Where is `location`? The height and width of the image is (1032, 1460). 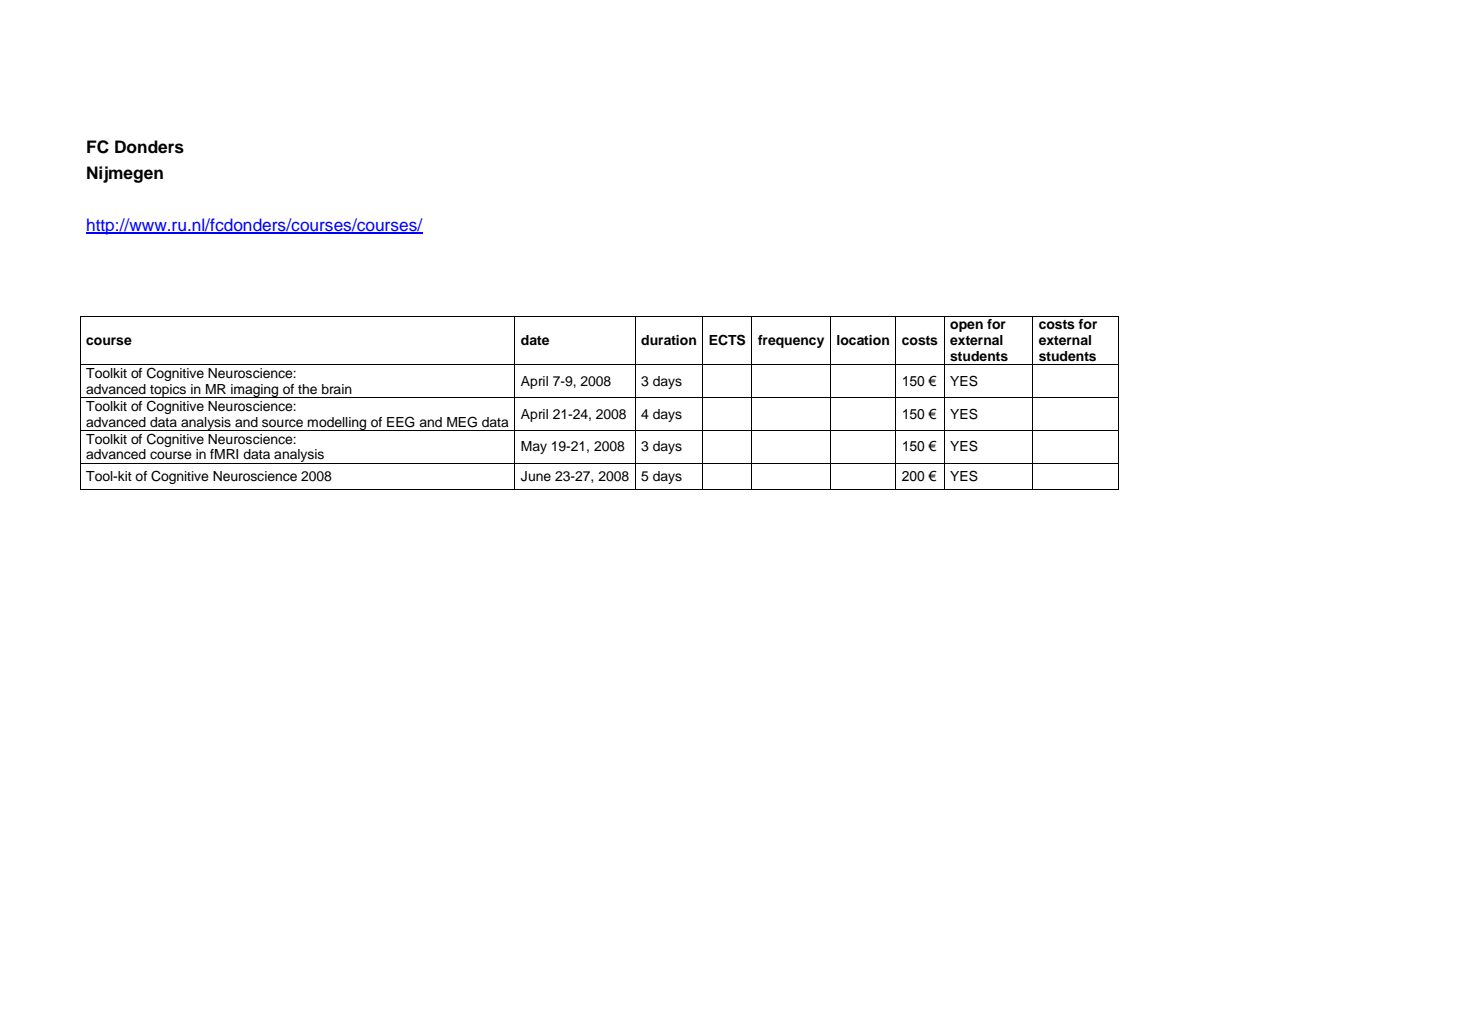
location is located at coordinates (863, 340).
